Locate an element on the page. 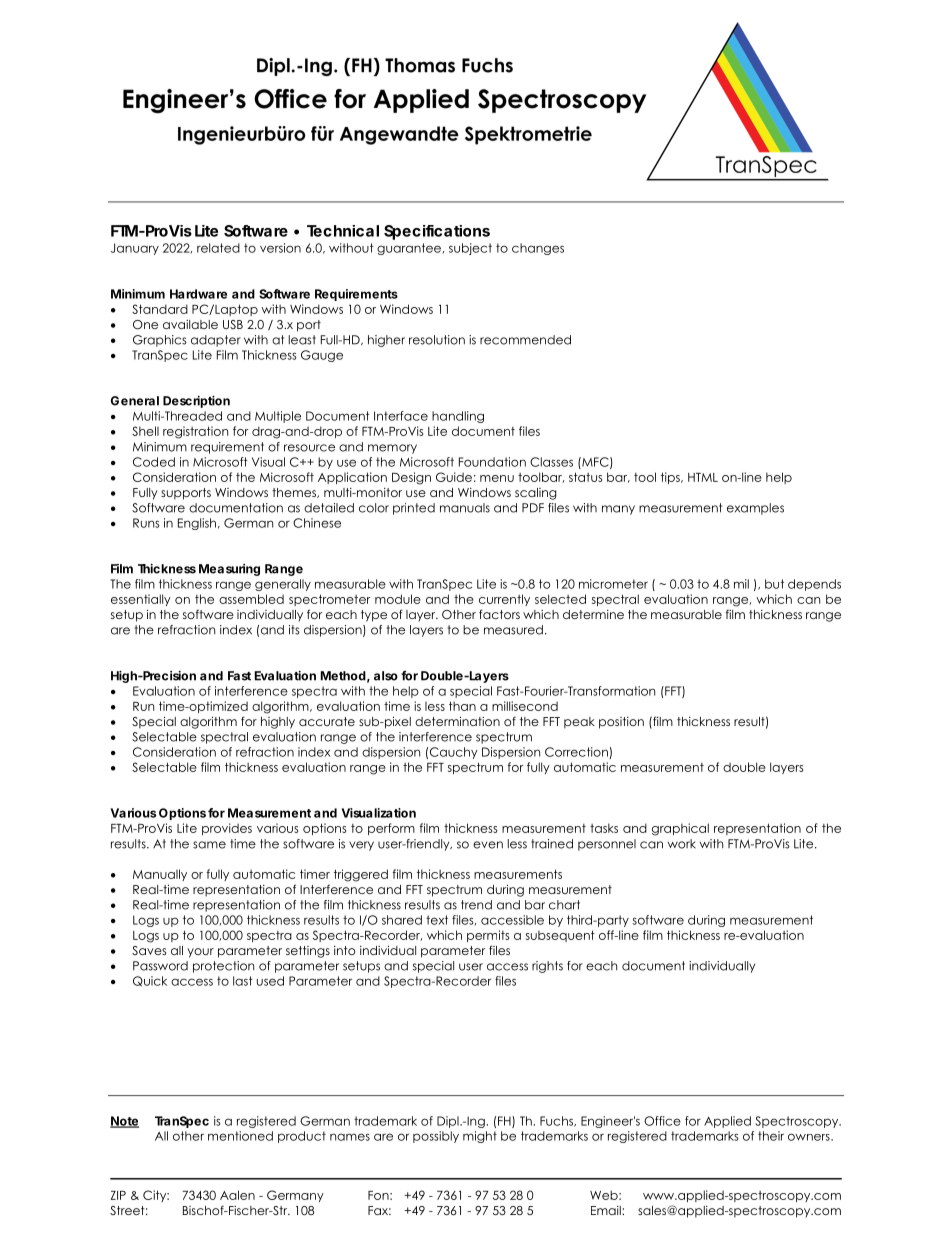 This page has width=952, height=1233. determination is located at coordinates (457, 721).
